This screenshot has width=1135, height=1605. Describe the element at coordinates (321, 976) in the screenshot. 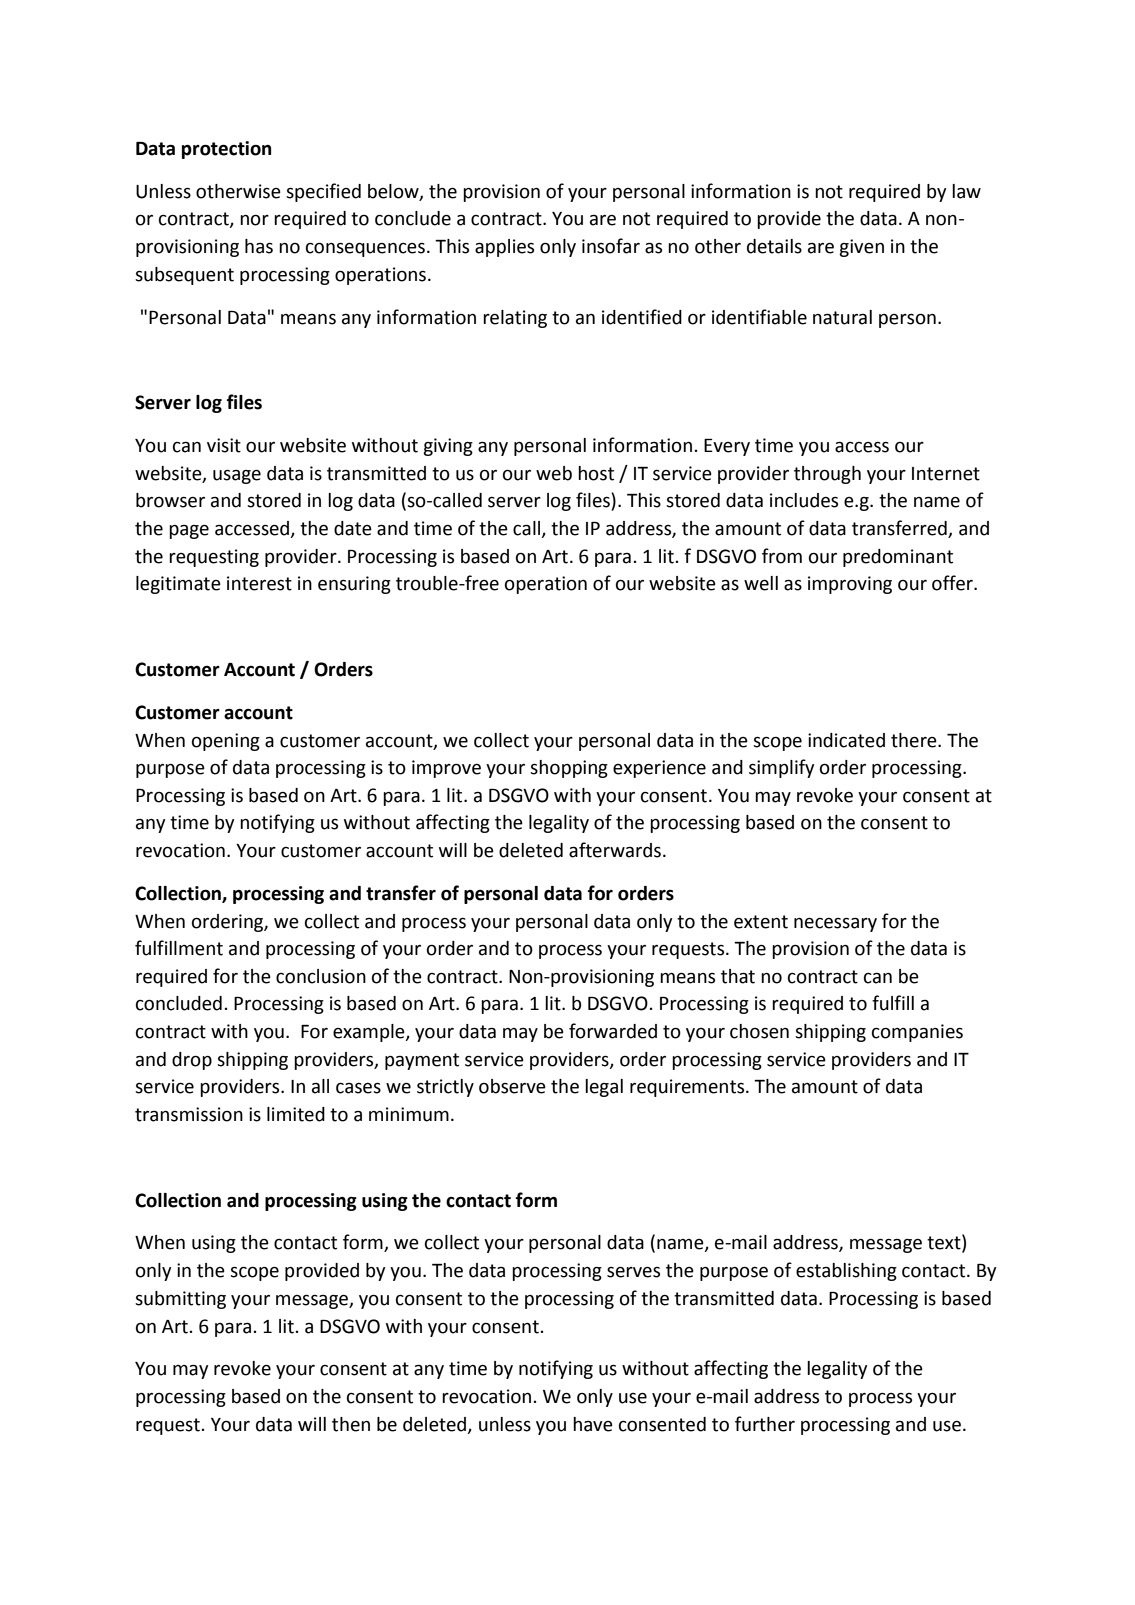

I see `conclusion` at that location.
